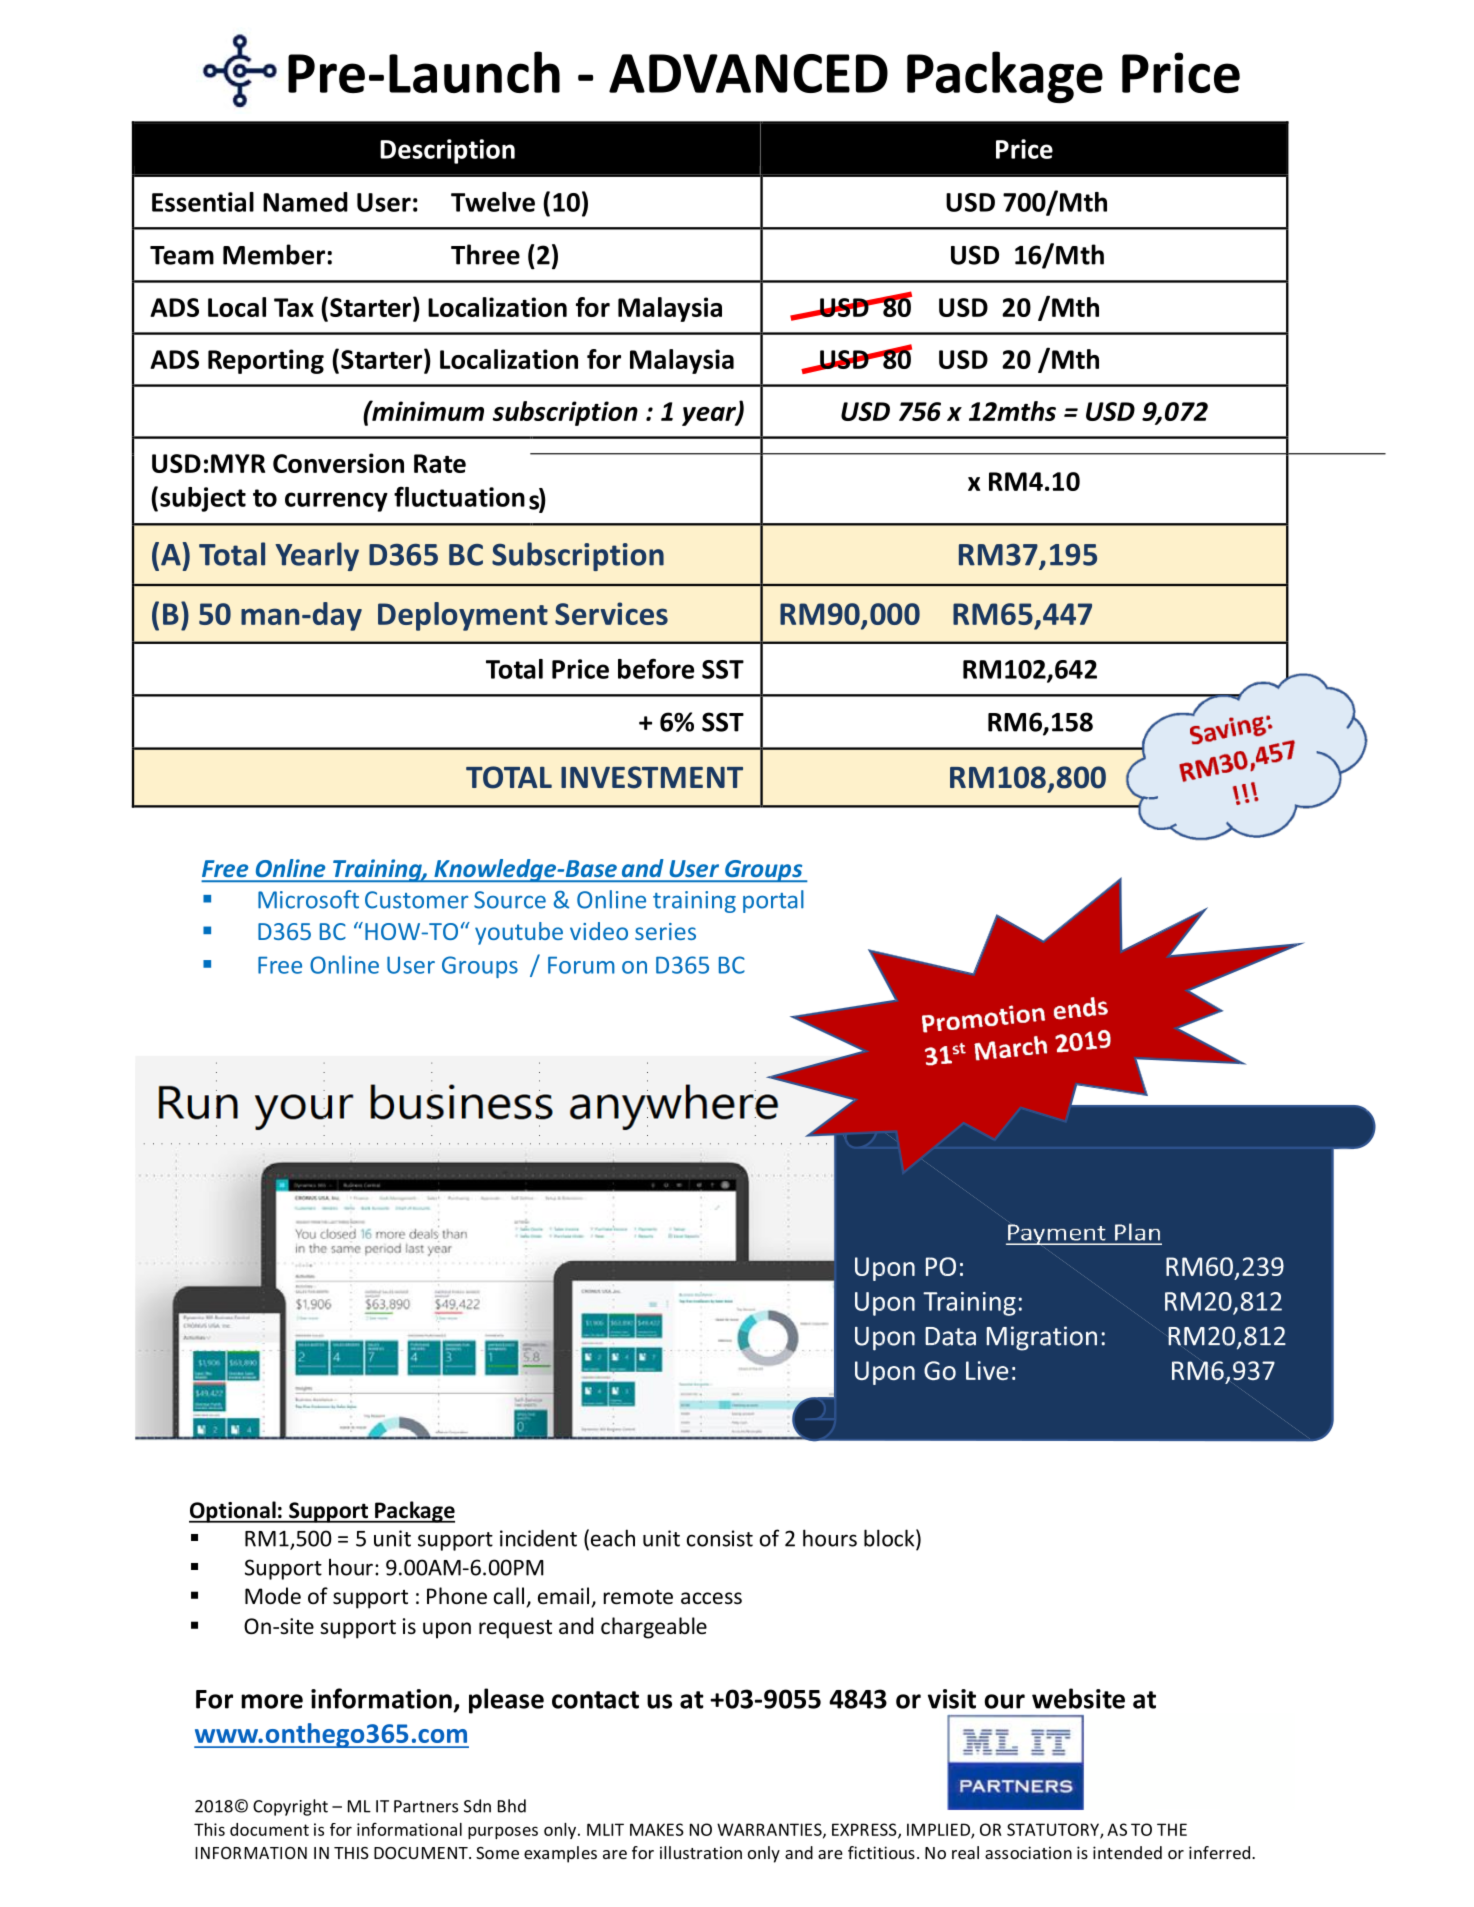 Image resolution: width=1474 pixels, height=1907 pixels. What do you see at coordinates (1054, 1830) in the document?
I see `STATUTORY` at bounding box center [1054, 1830].
